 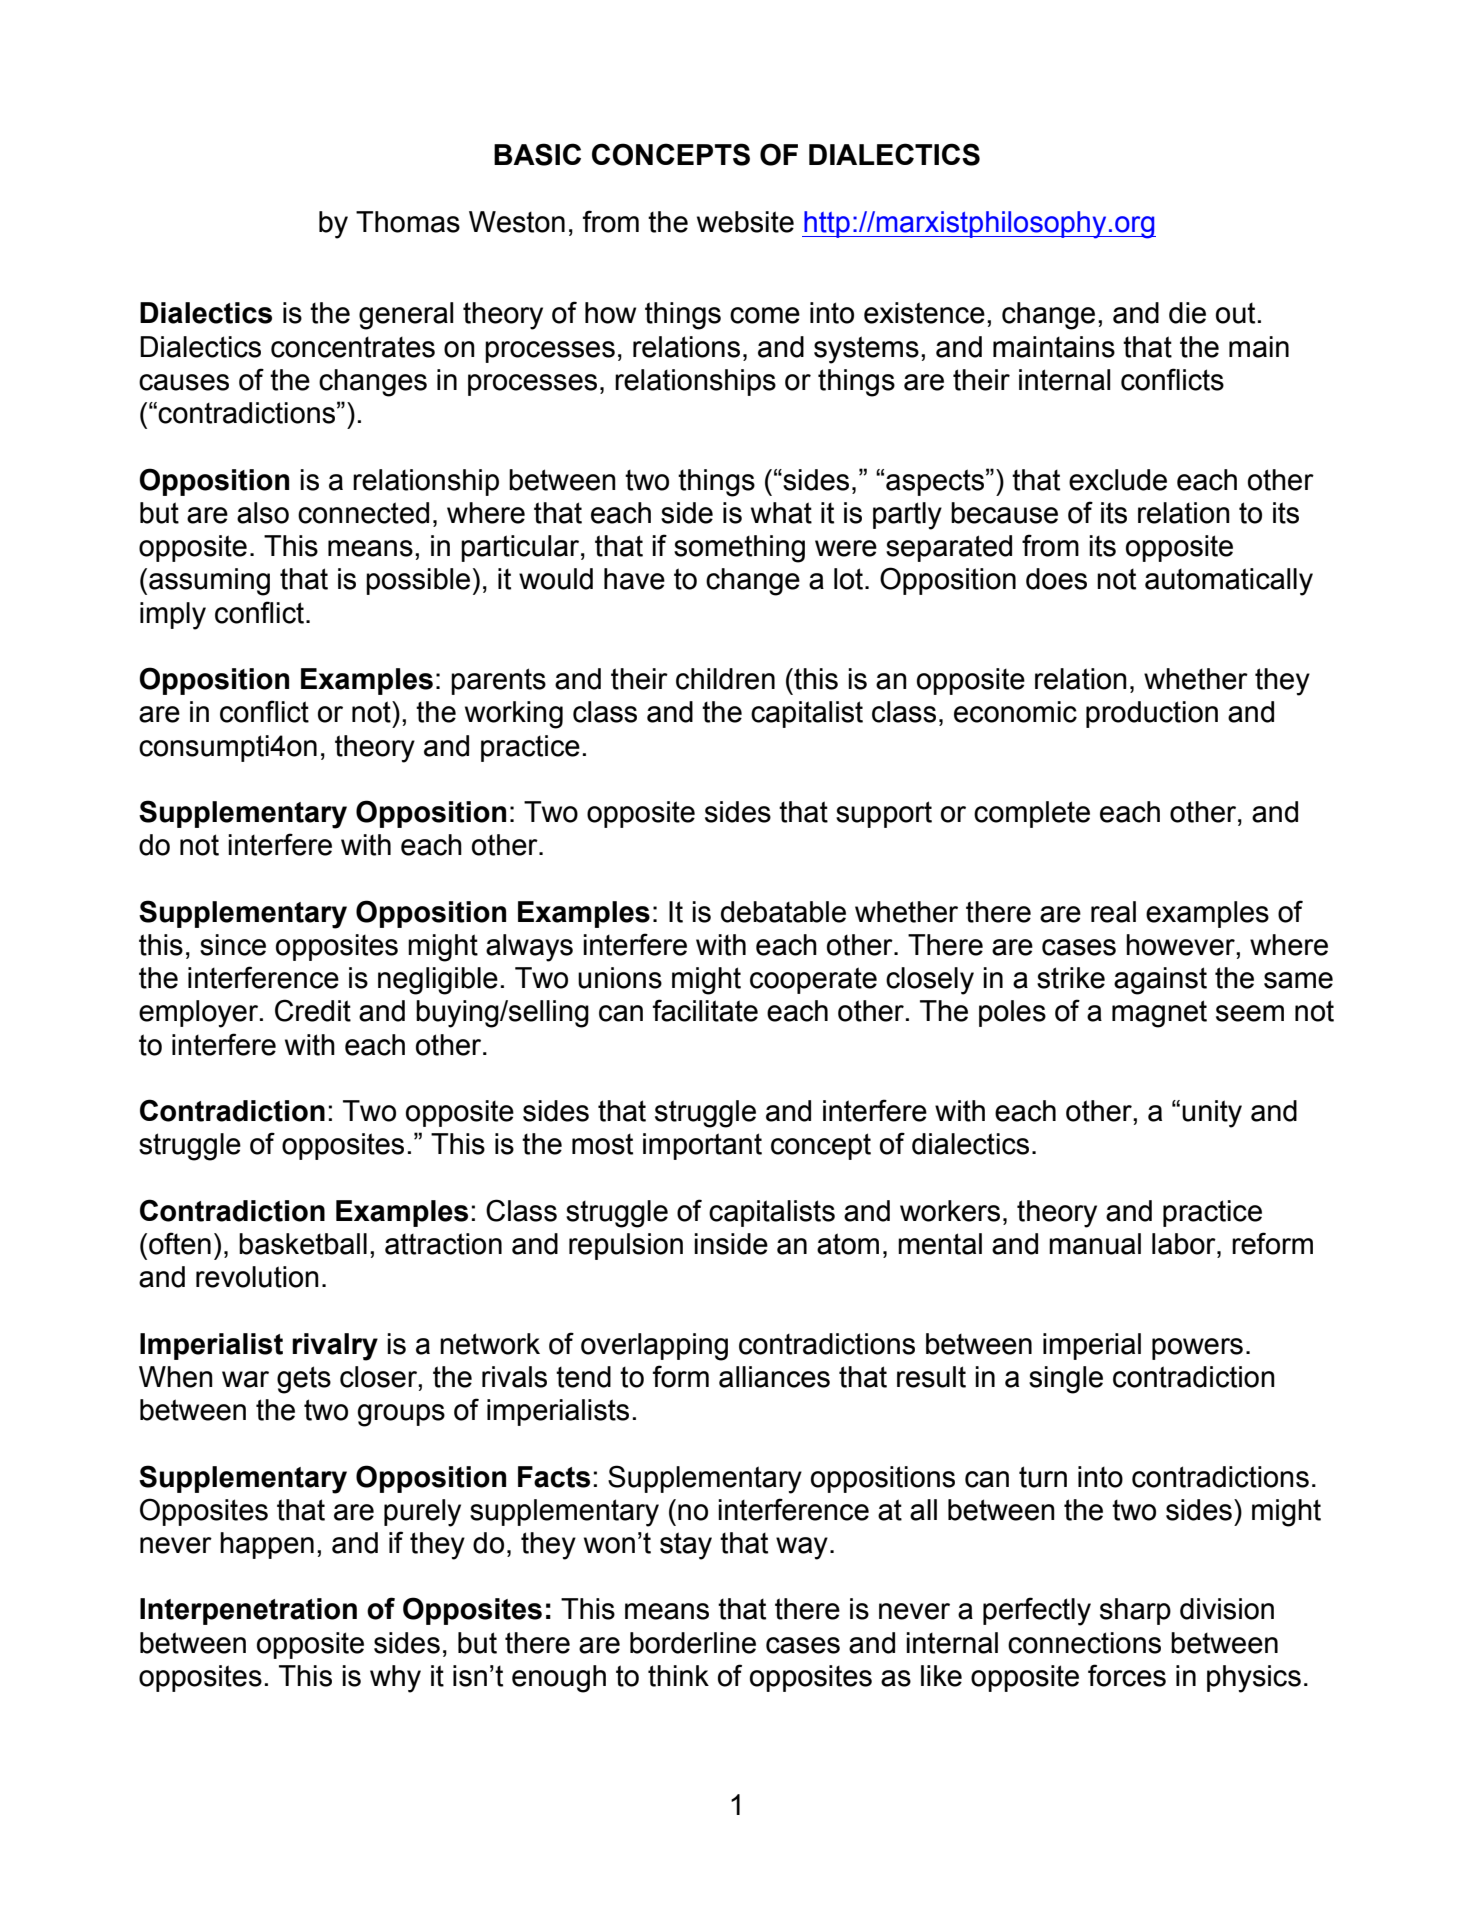 I want to click on Interpenetration, so click(x=248, y=1611).
